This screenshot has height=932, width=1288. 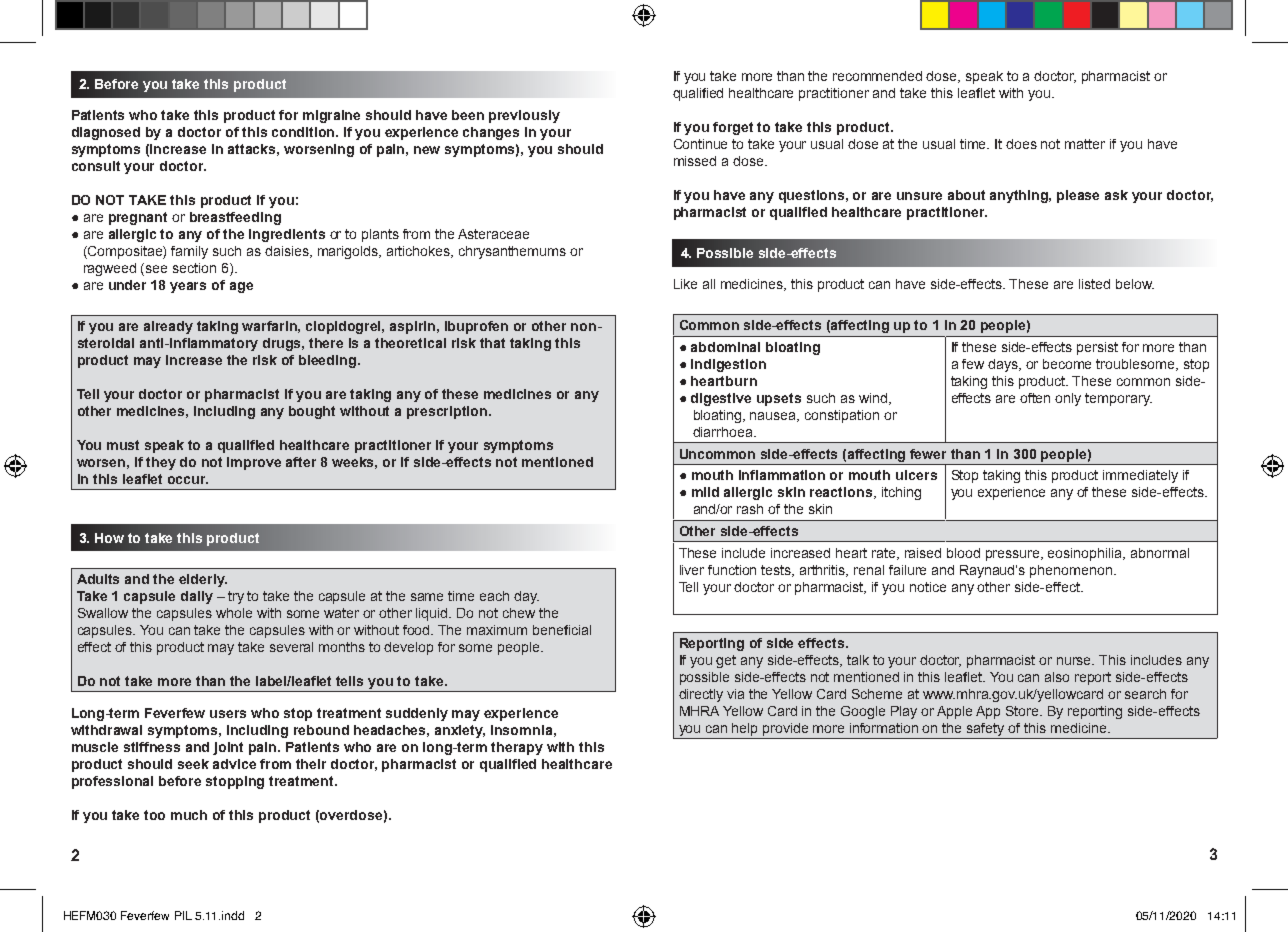 What do you see at coordinates (685, 284) in the screenshot?
I see `Like` at bounding box center [685, 284].
